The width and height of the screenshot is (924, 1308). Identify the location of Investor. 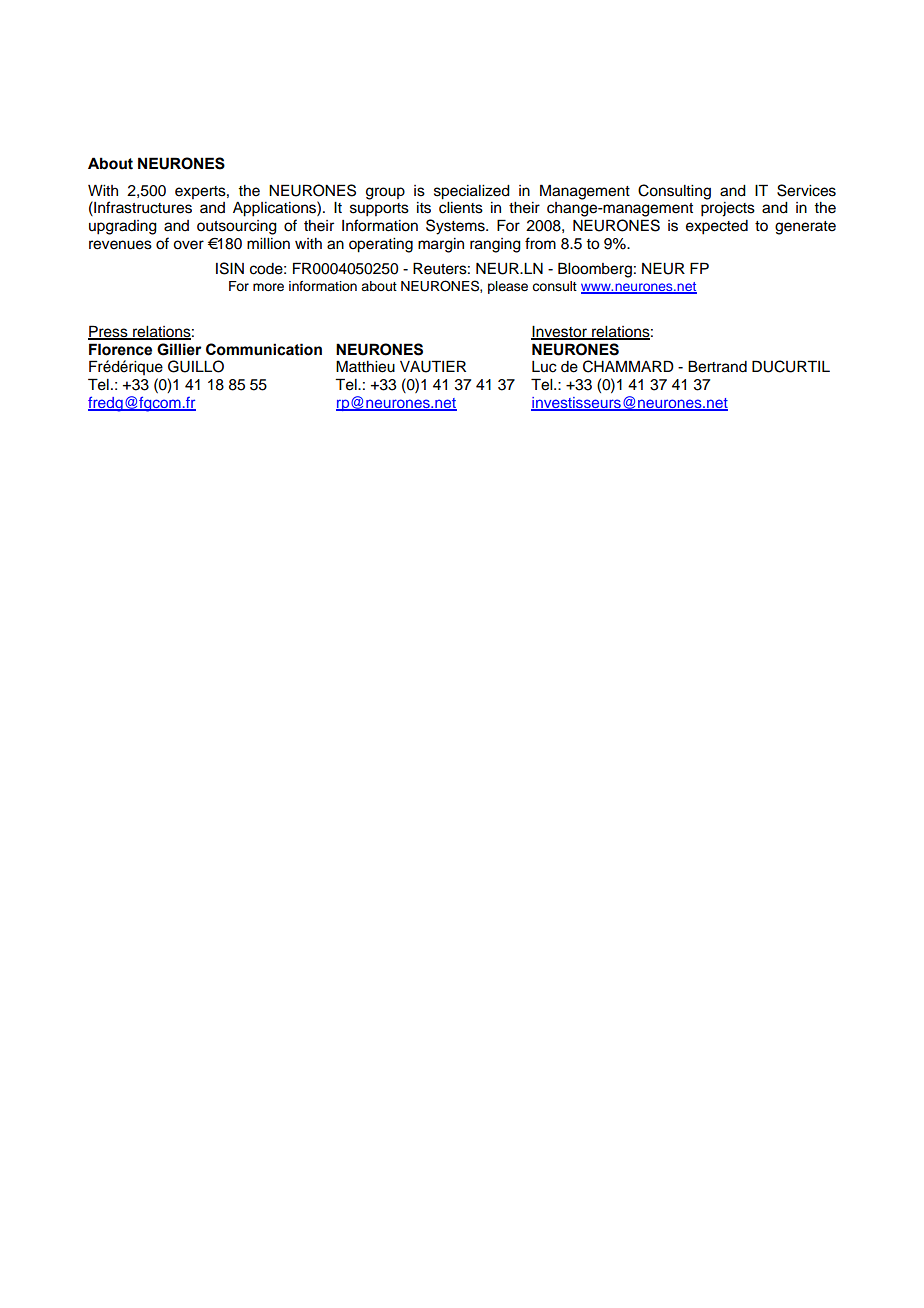
(560, 332).
